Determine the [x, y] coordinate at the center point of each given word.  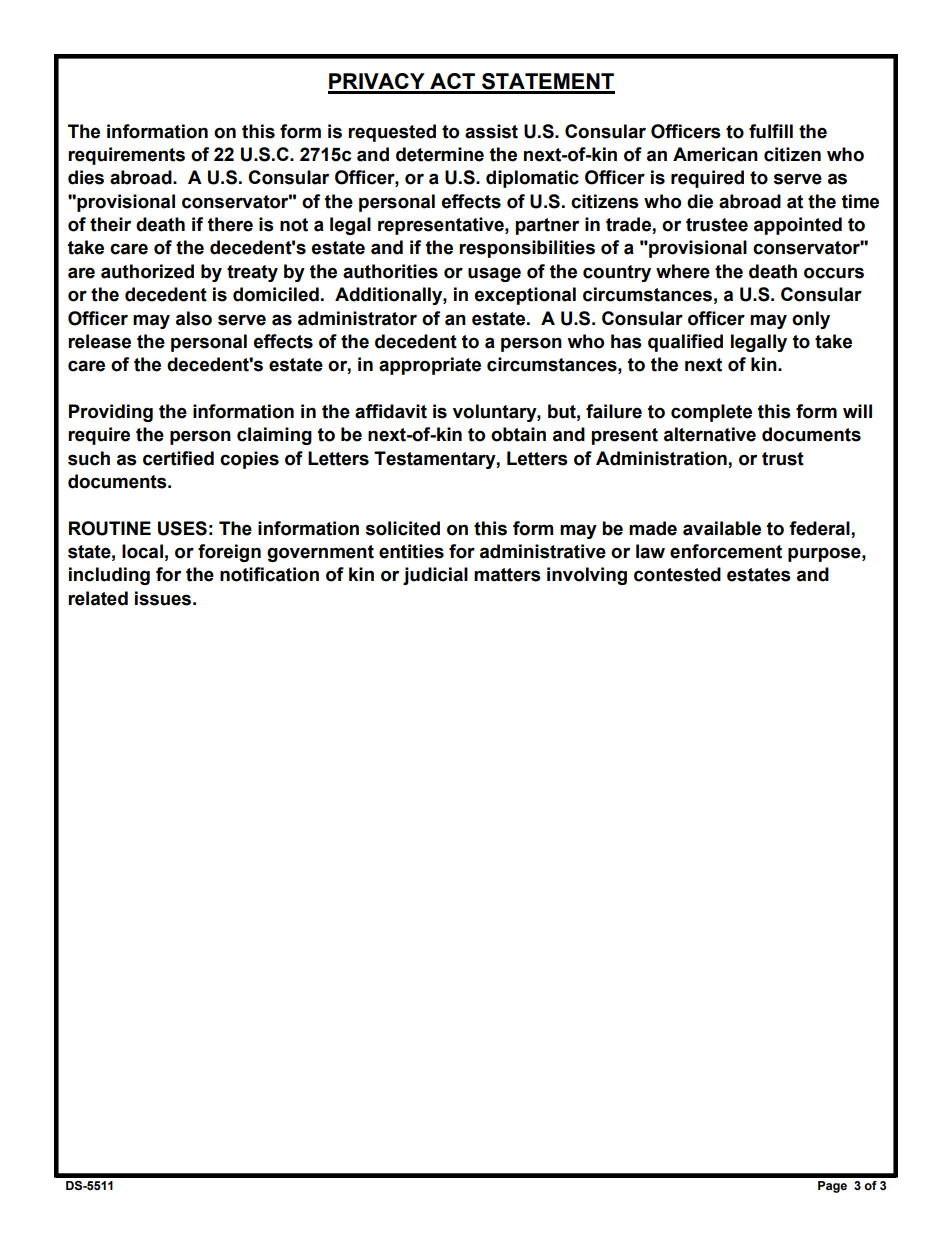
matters [507, 575]
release [99, 341]
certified [178, 458]
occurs [834, 273]
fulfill [771, 131]
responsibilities [527, 249]
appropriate [430, 366]
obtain [518, 434]
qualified [685, 343]
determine [440, 154]
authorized [147, 271]
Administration [661, 458]
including [109, 576]
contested [677, 574]
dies [86, 177]
